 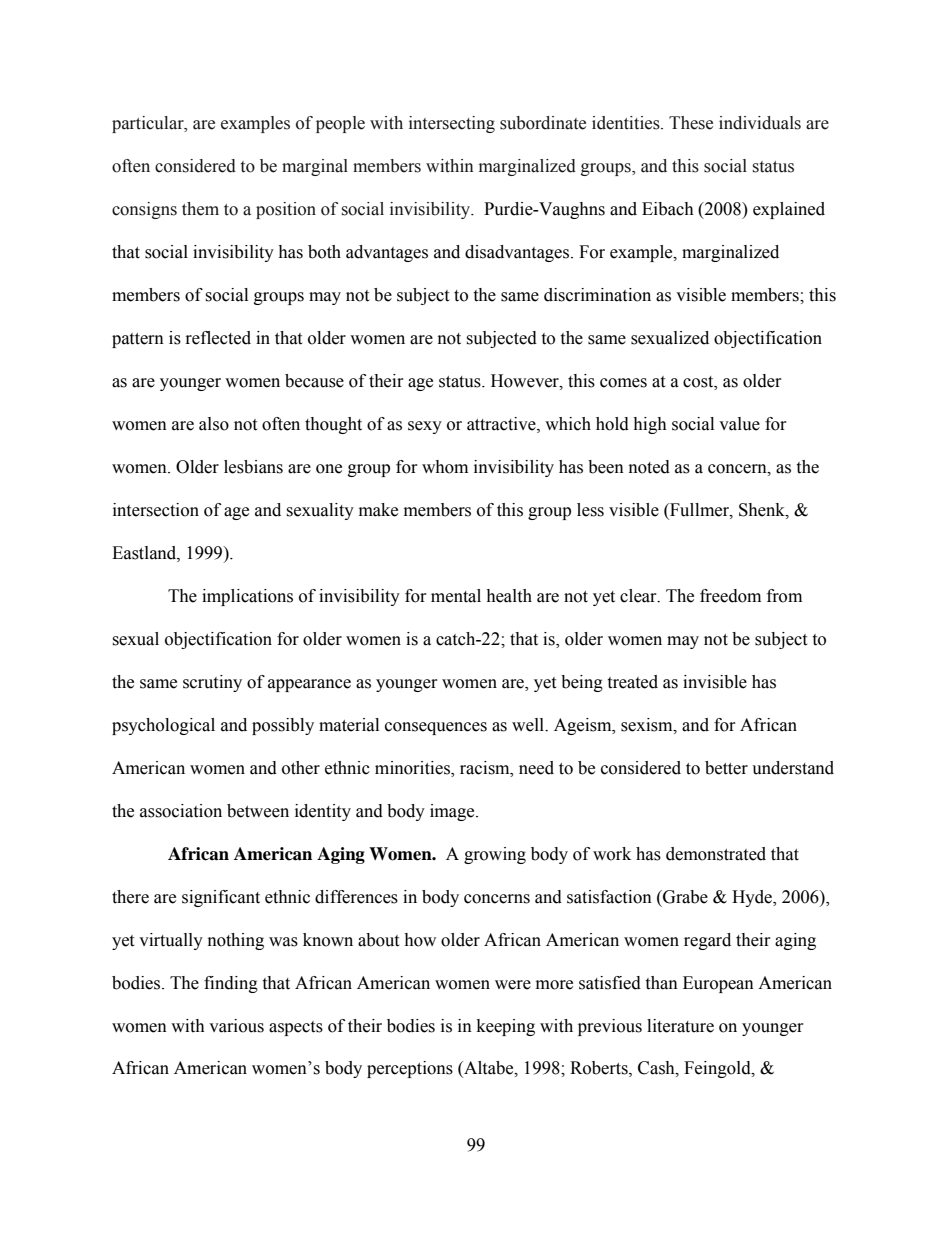 What do you see at coordinates (149, 124) in the screenshot?
I see `particular` at bounding box center [149, 124].
